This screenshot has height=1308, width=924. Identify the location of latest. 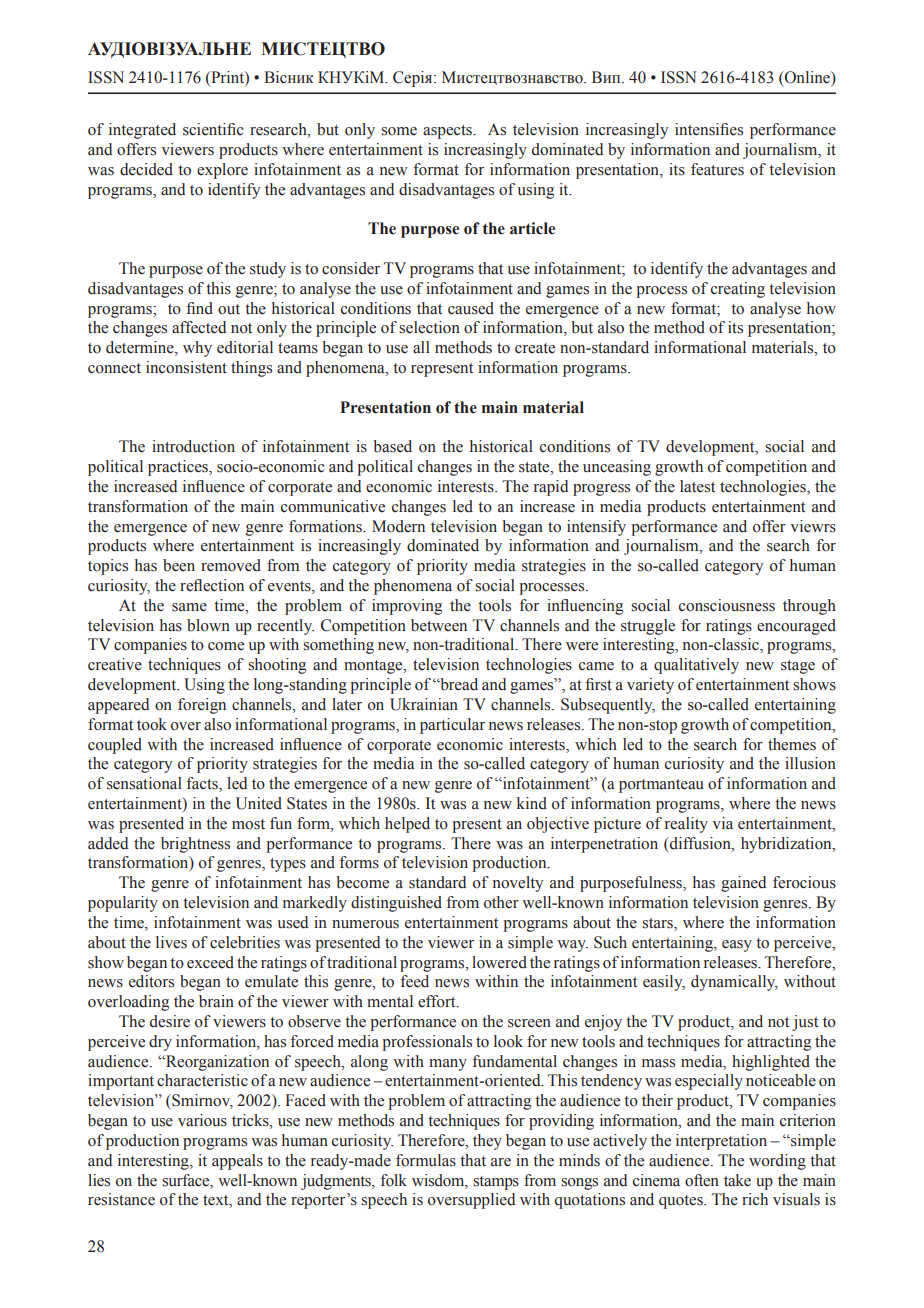
(697, 486).
